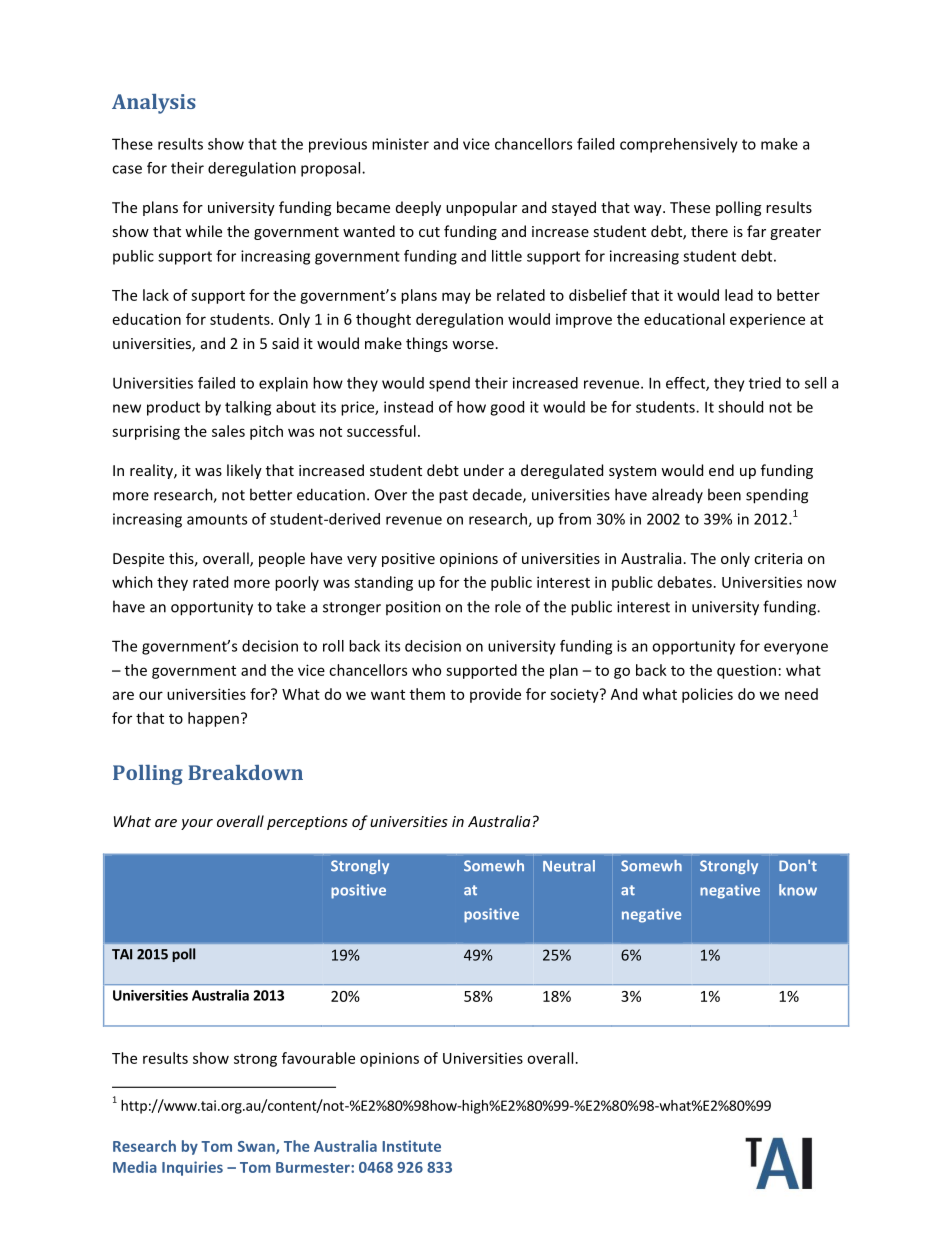  Describe the element at coordinates (411, 1146) in the document. I see `Institute` at that location.
